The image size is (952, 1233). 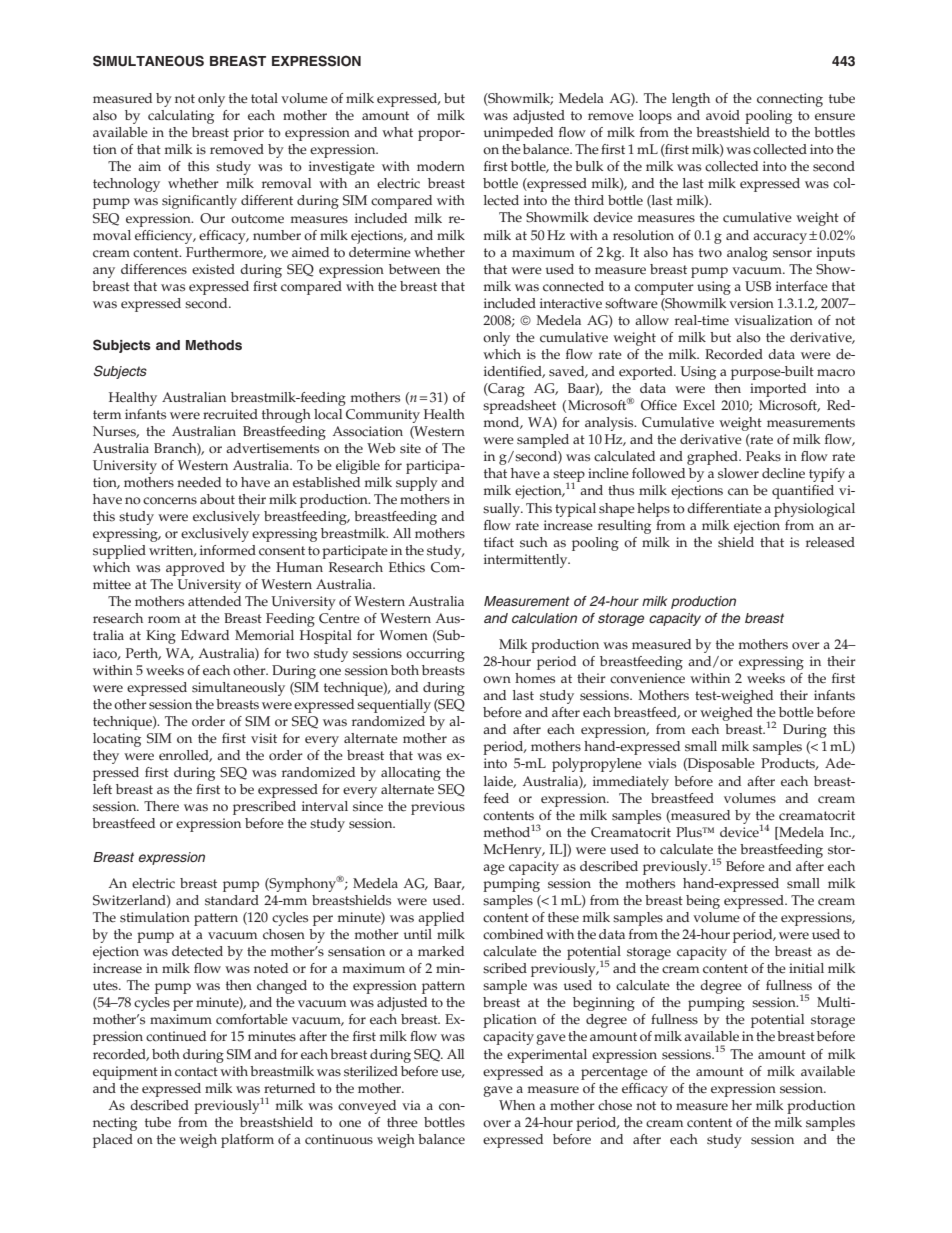 What do you see at coordinates (435, 655) in the screenshot?
I see `occurring` at bounding box center [435, 655].
